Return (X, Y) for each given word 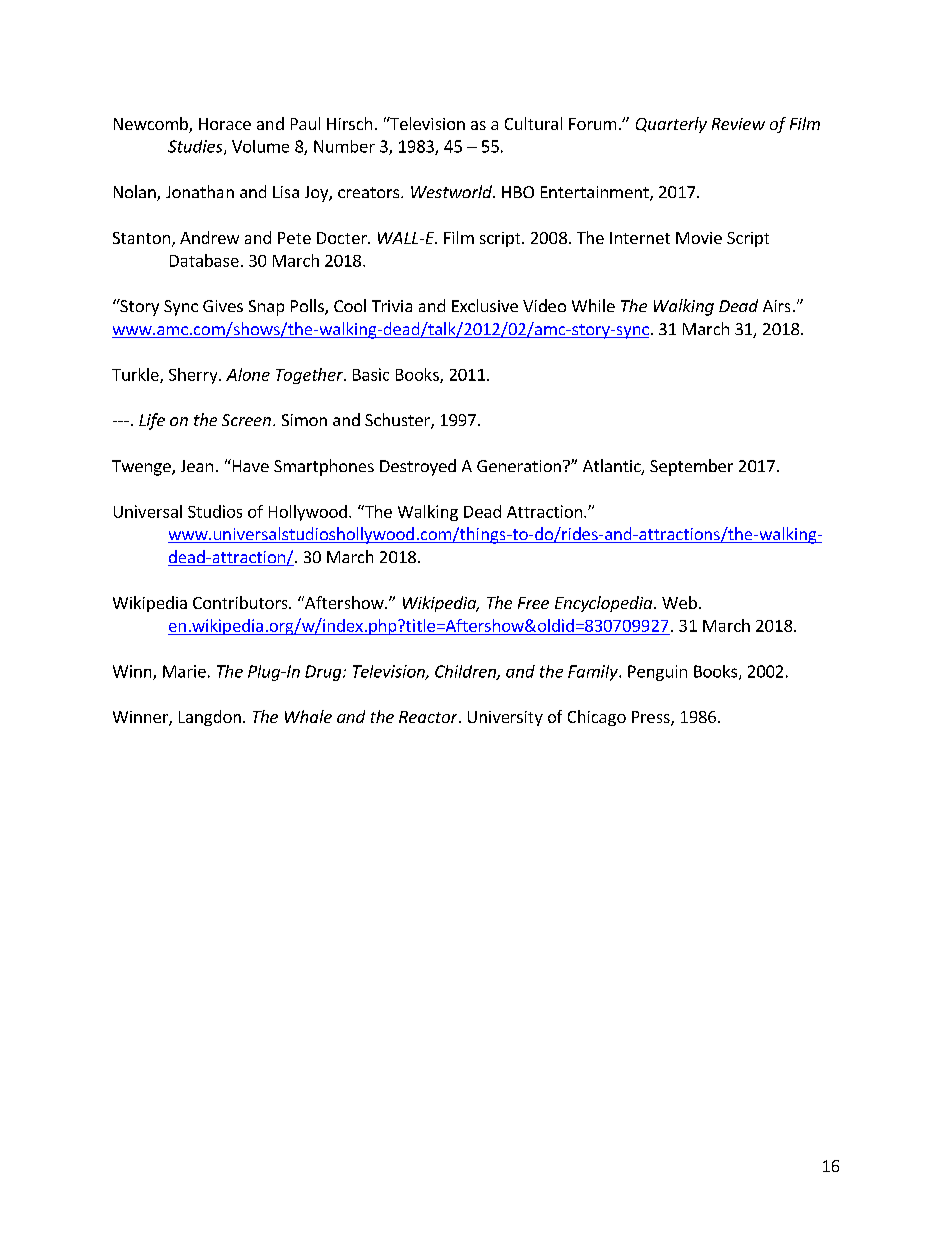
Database (204, 260)
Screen (246, 420)
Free (533, 603)
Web (679, 602)
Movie (699, 238)
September (691, 467)
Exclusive (485, 305)
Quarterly (671, 125)
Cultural (533, 123)
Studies (196, 147)
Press (652, 718)
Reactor (429, 717)
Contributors (241, 602)
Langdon (210, 718)
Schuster (398, 421)
